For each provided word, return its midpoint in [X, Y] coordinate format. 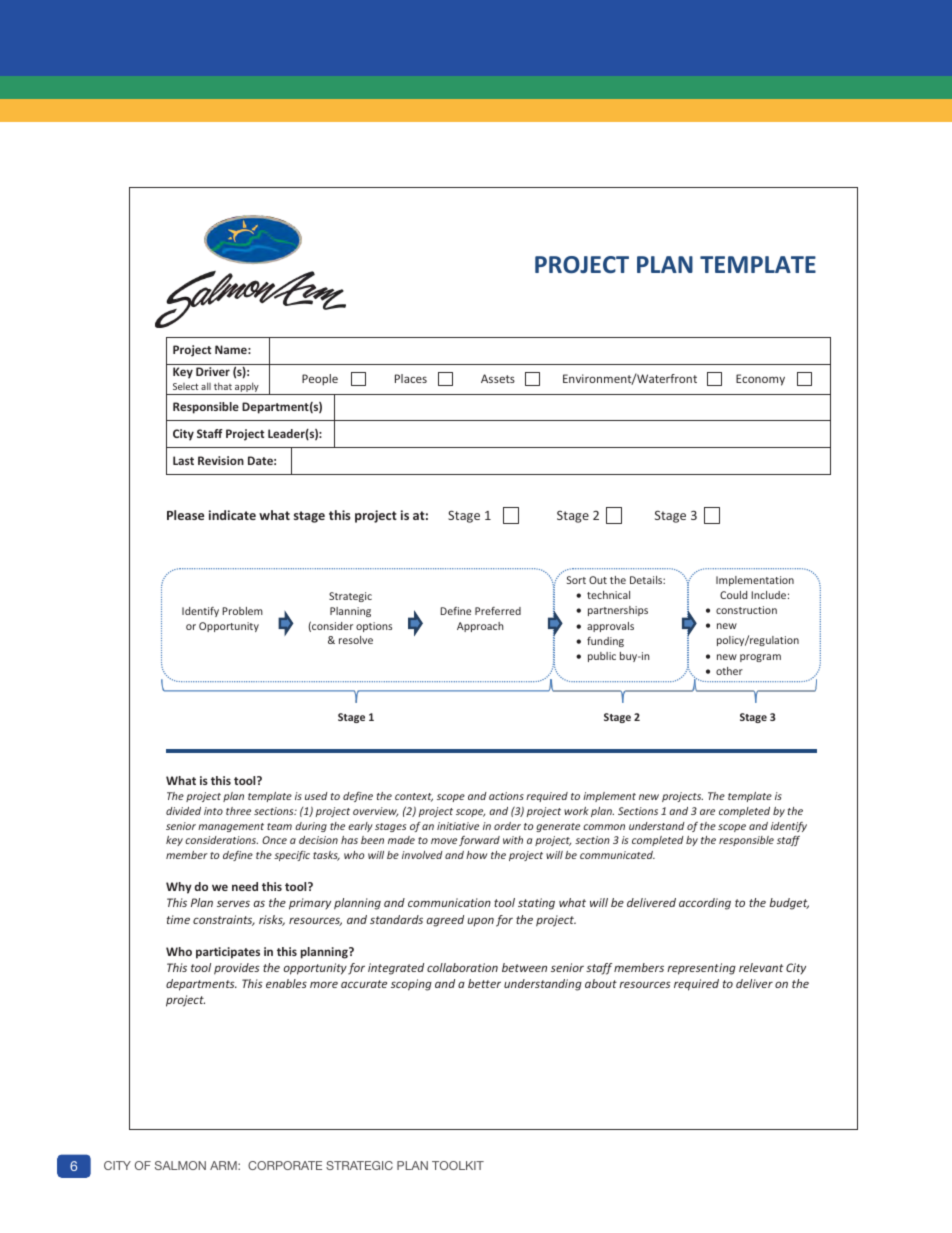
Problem [242, 611]
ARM [224, 1165]
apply [247, 388]
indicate [232, 515]
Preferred [498, 611]
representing [701, 969]
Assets [498, 378]
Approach [480, 627]
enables [286, 983]
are [707, 812]
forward [479, 841]
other [729, 671]
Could [733, 595]
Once [274, 840]
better [484, 983]
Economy [760, 380]
